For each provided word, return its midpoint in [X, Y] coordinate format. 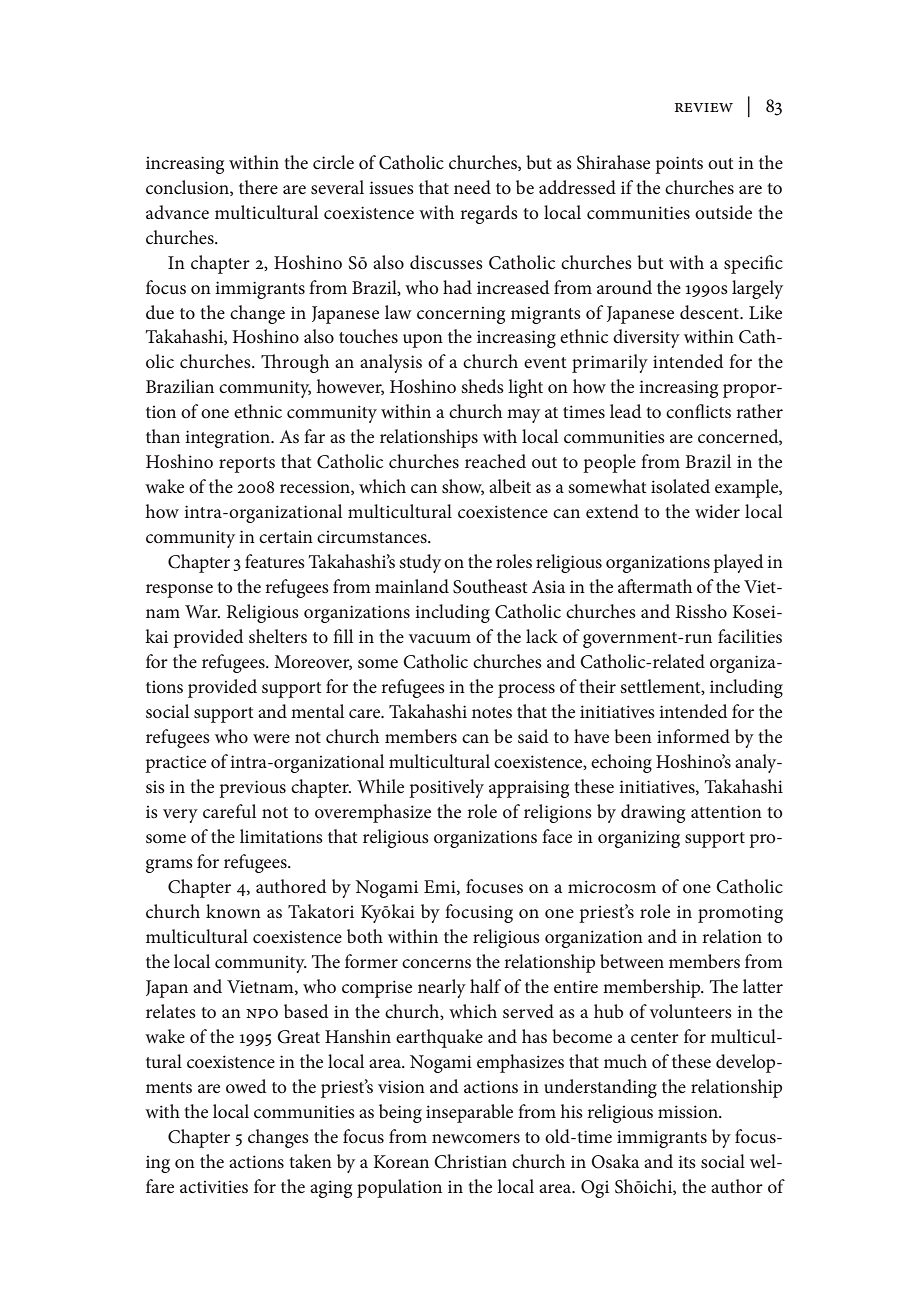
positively [446, 788]
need [472, 187]
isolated [680, 486]
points [679, 165]
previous [252, 789]
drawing [653, 813]
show [463, 487]
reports [247, 465]
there [258, 187]
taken [311, 1161]
